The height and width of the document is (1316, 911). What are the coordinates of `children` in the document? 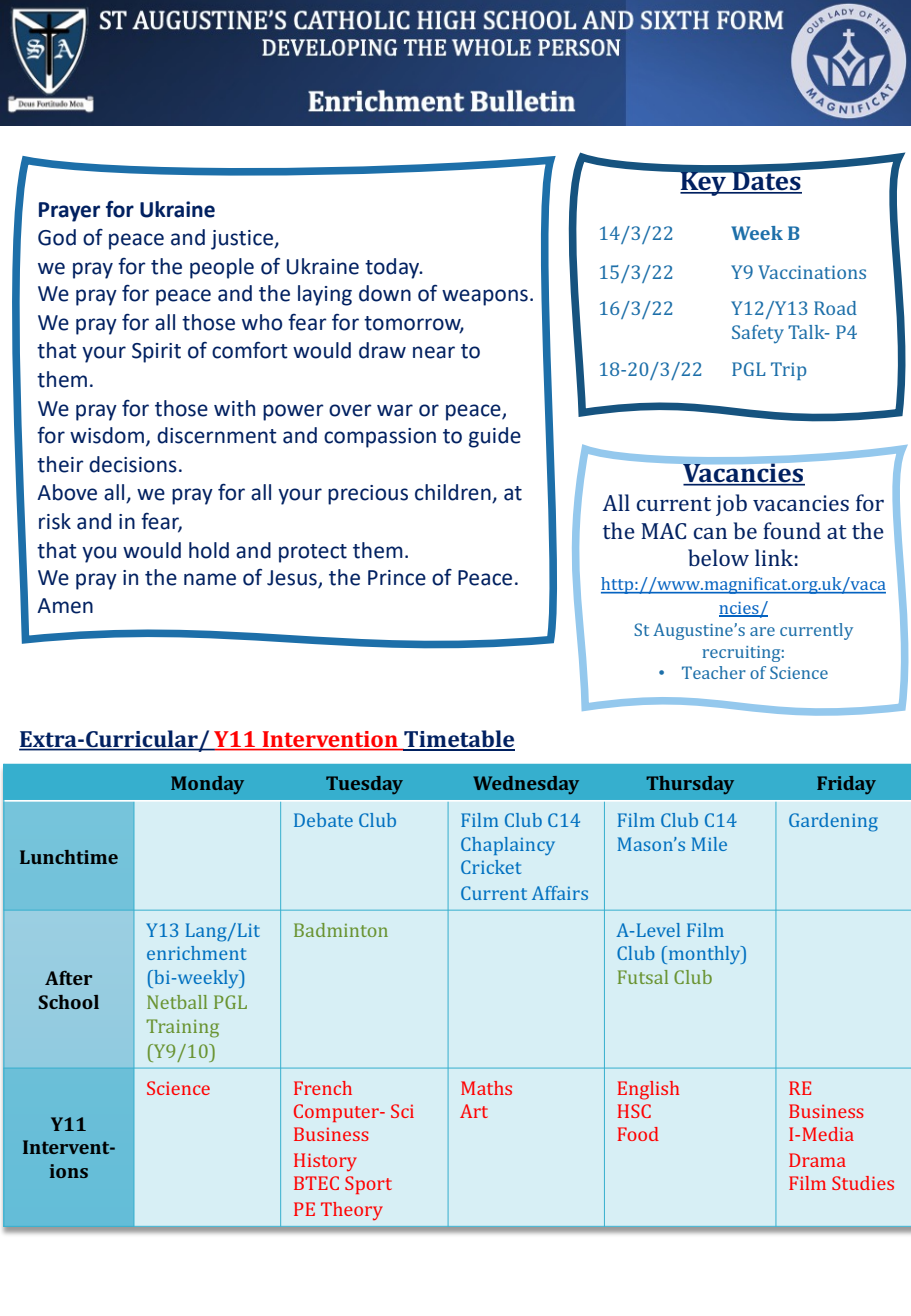 It's located at (454, 493).
